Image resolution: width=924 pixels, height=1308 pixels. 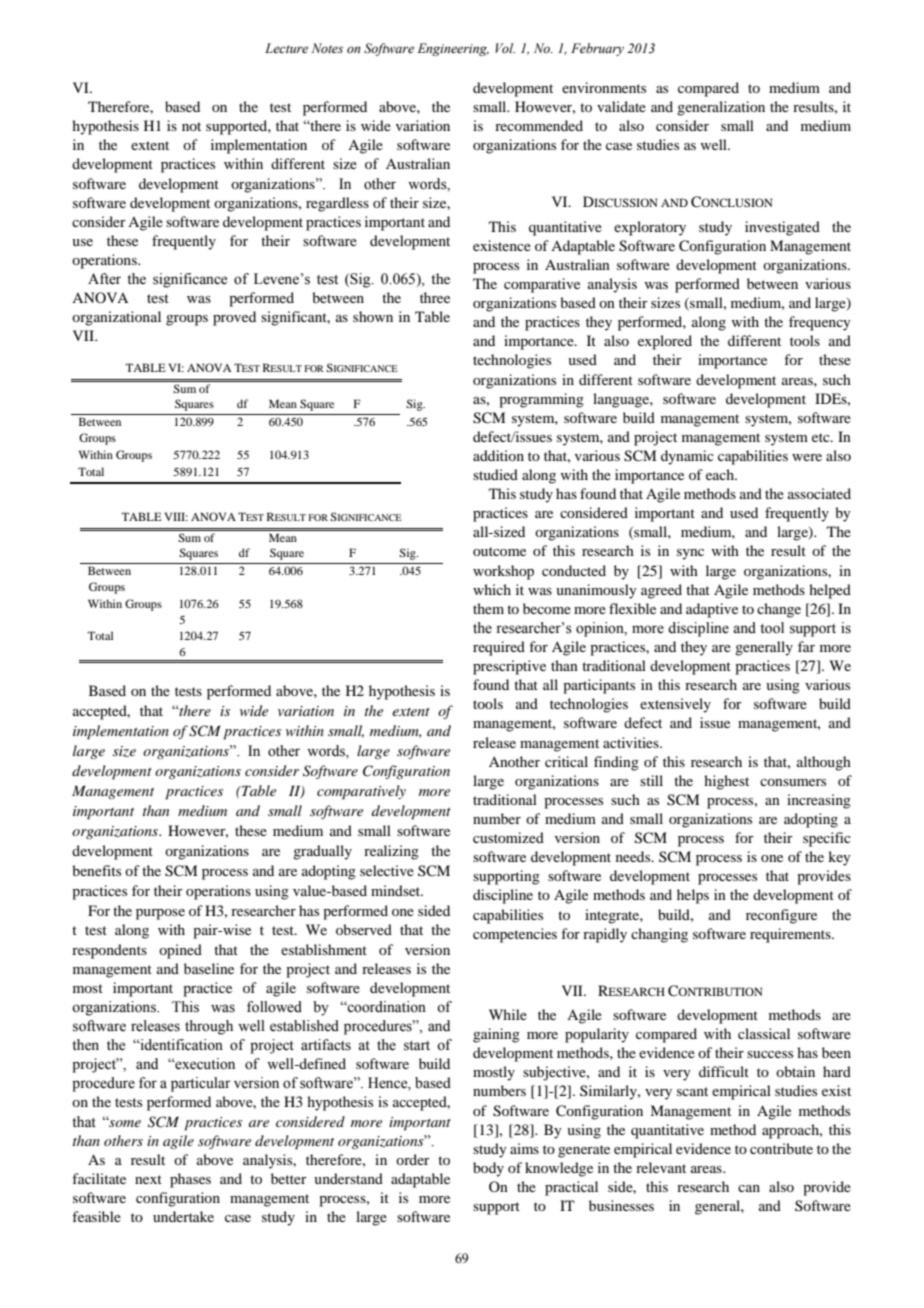 What do you see at coordinates (190, 1180) in the screenshot?
I see `phases` at bounding box center [190, 1180].
